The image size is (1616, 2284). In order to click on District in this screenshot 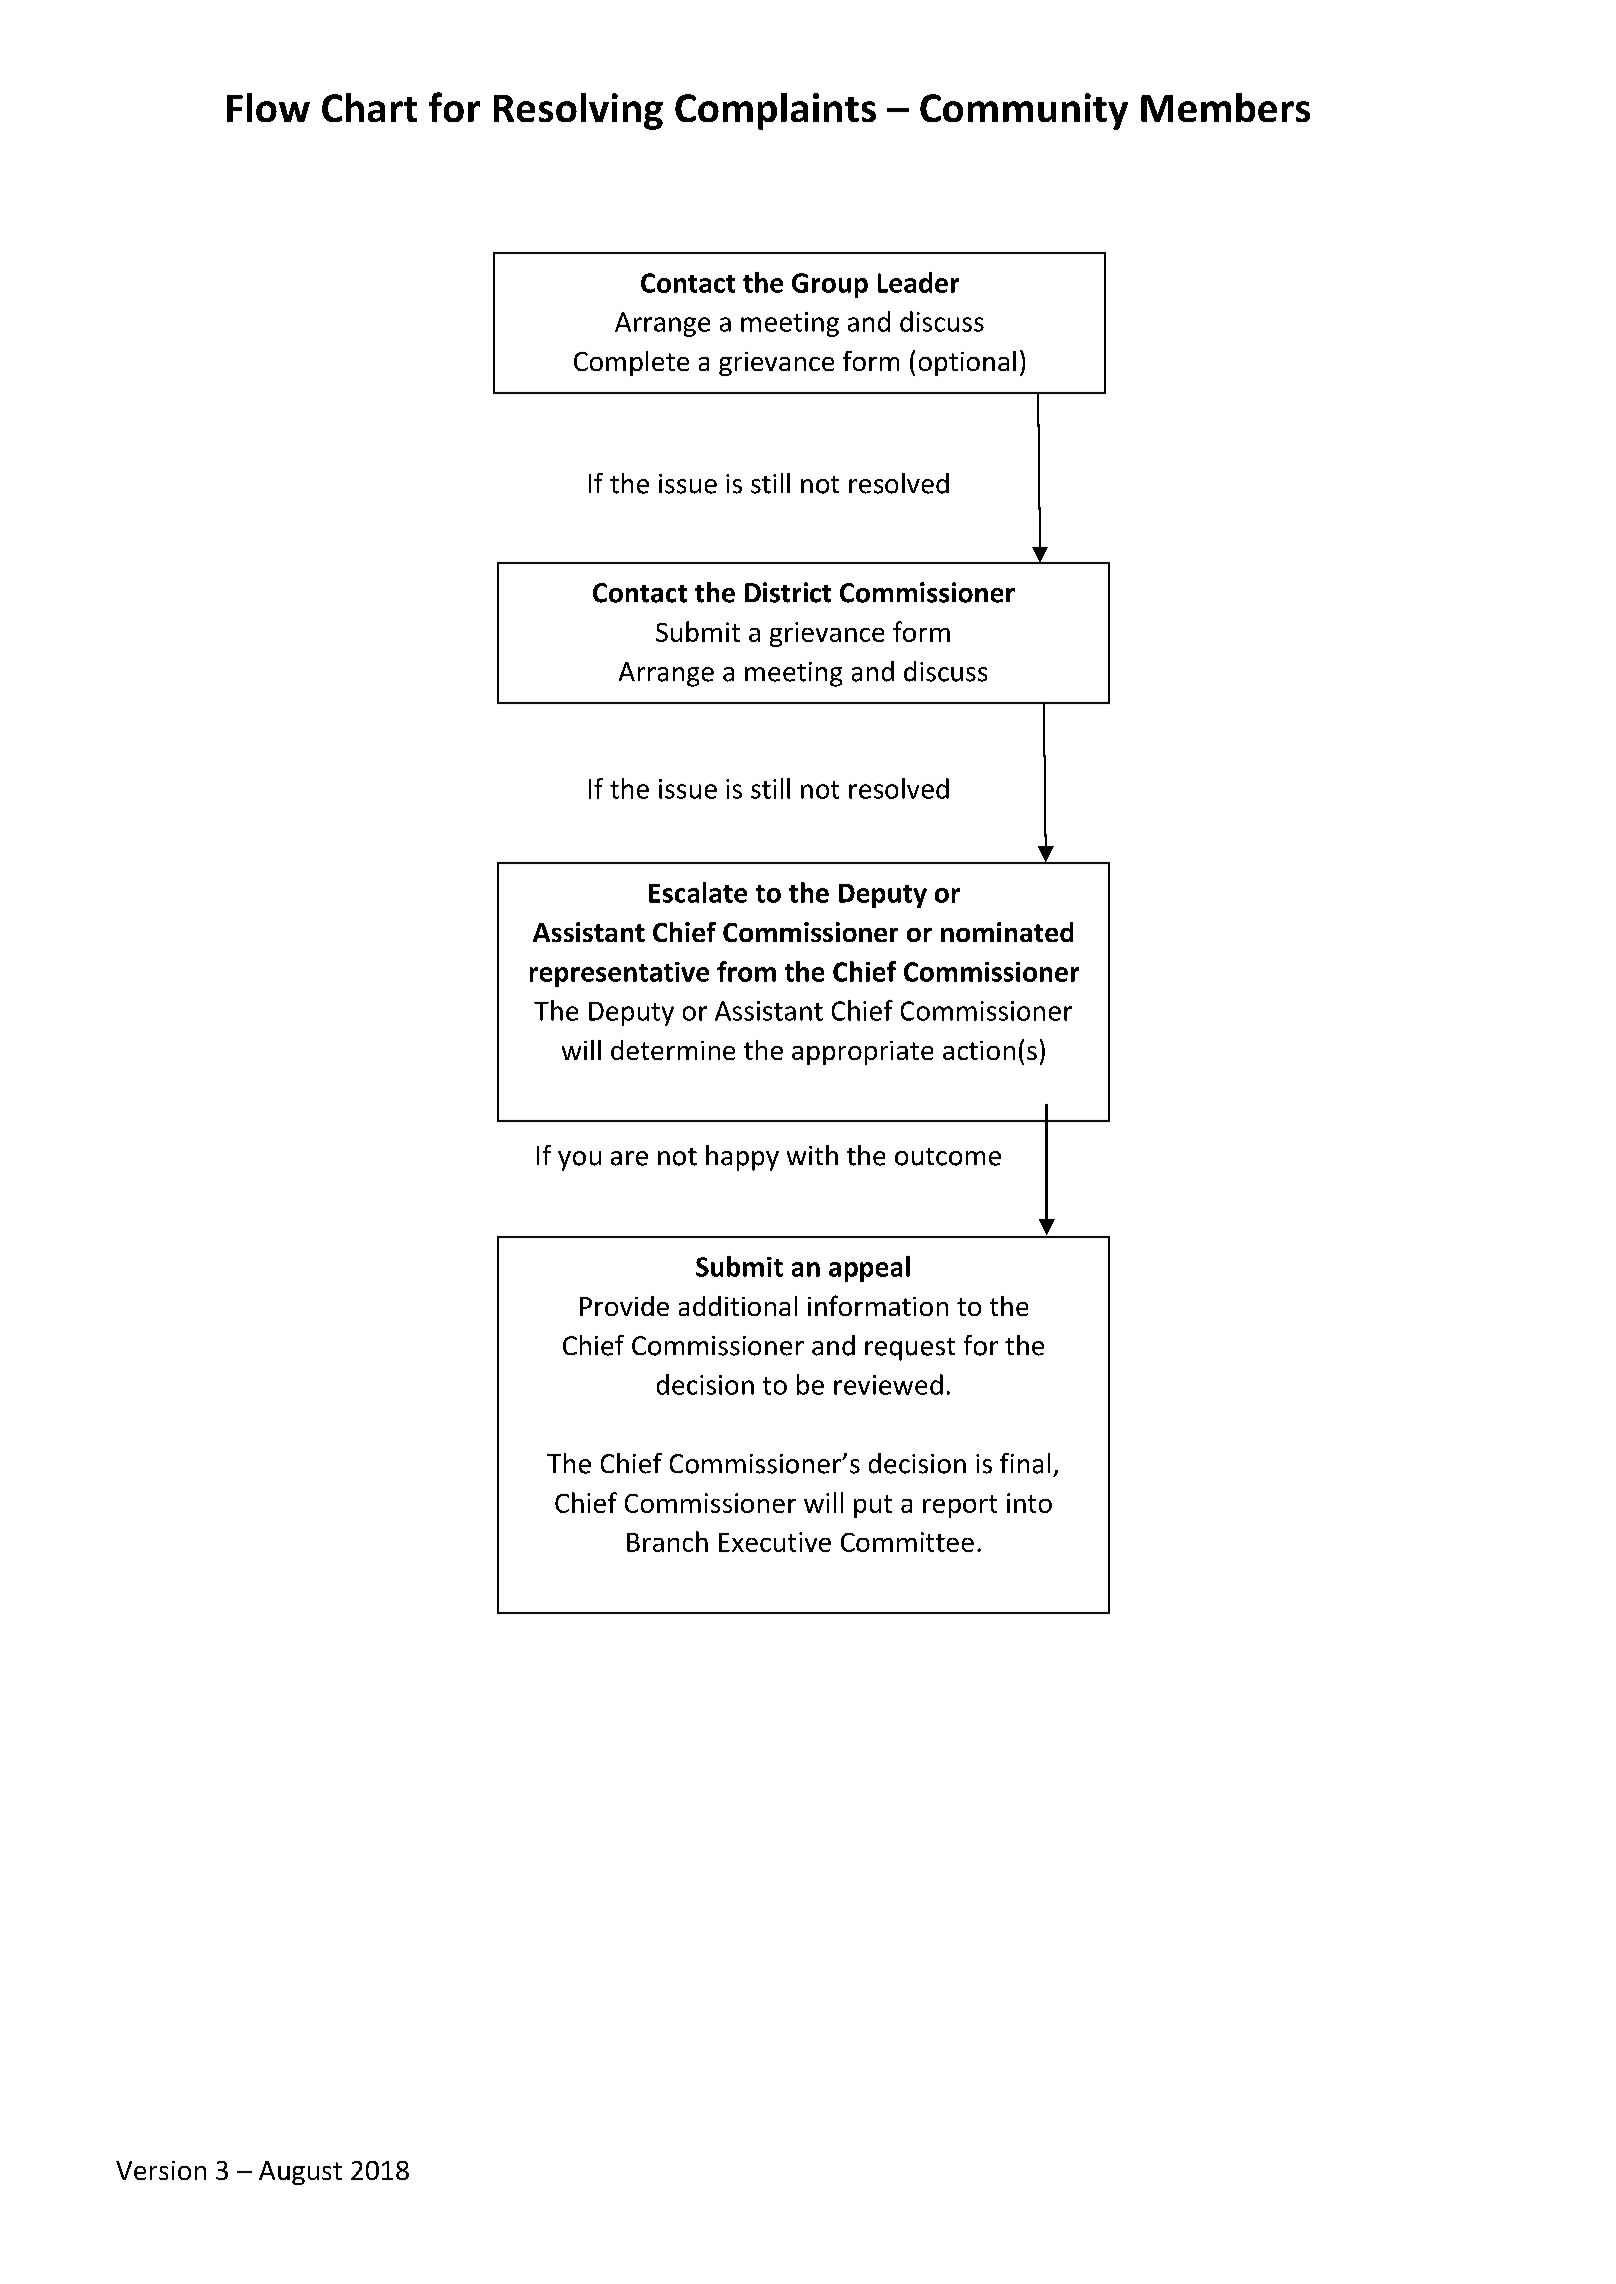, I will do `click(788, 592)`.
